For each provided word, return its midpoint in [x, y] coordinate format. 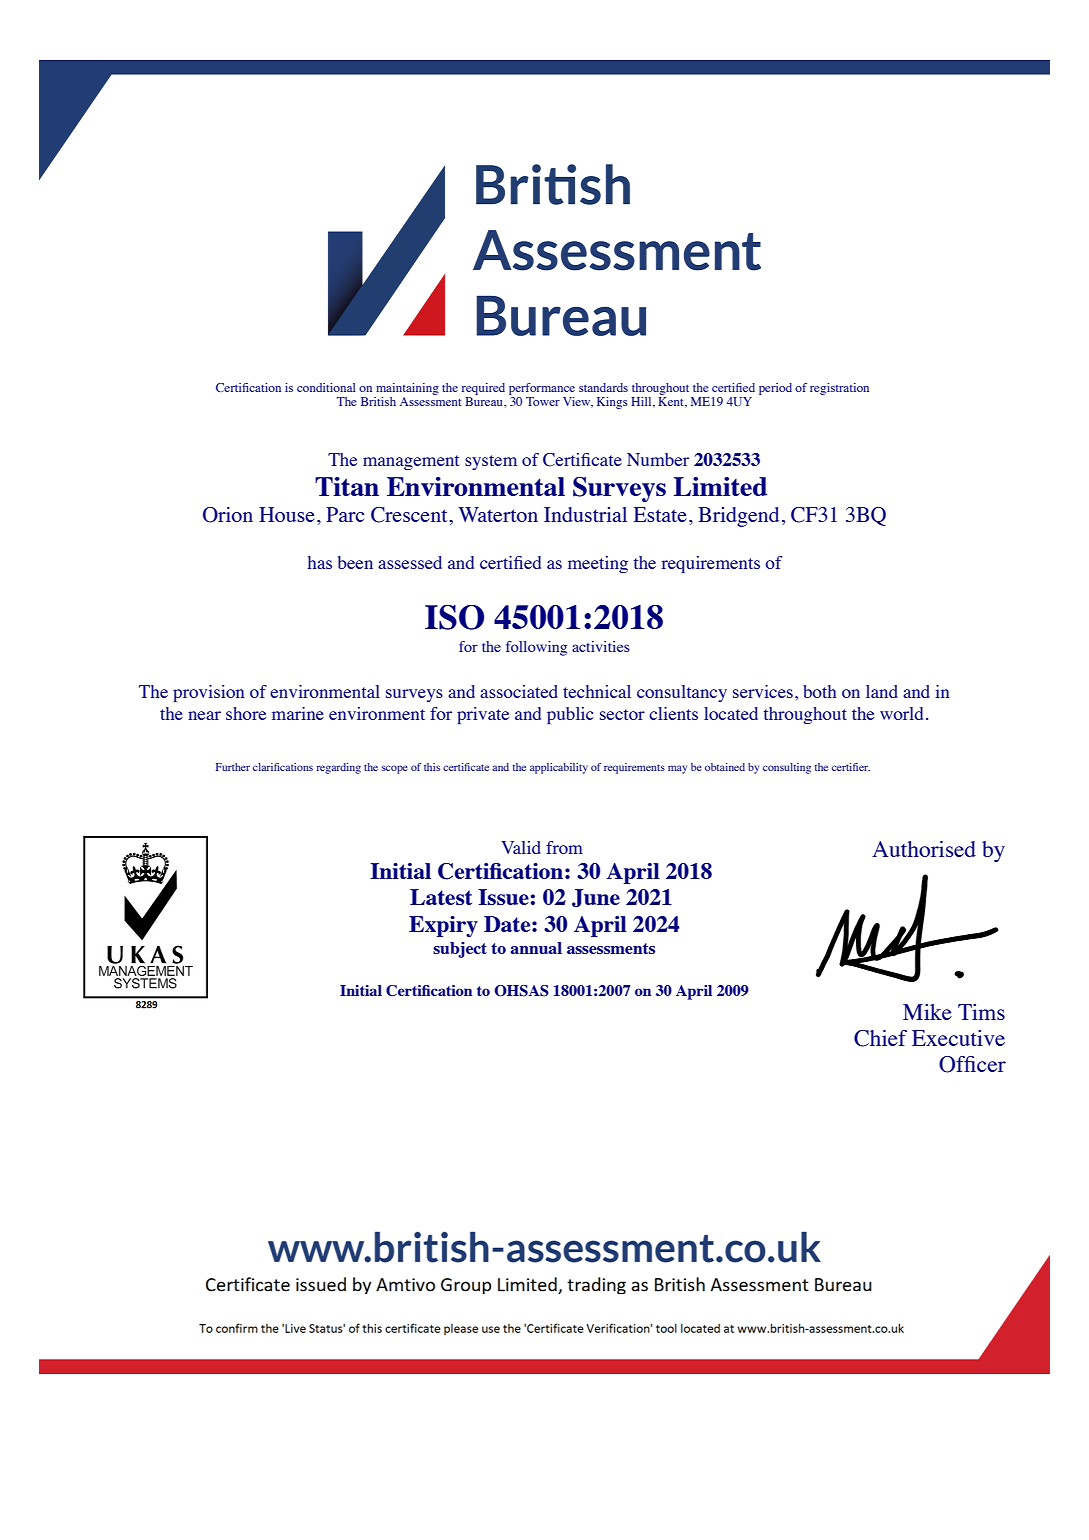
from [564, 847]
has [320, 562]
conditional [326, 387]
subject [460, 950]
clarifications [283, 767]
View [578, 402]
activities [601, 646]
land [882, 691]
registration [839, 389]
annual [536, 948]
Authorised [924, 849]
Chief [880, 1038]
